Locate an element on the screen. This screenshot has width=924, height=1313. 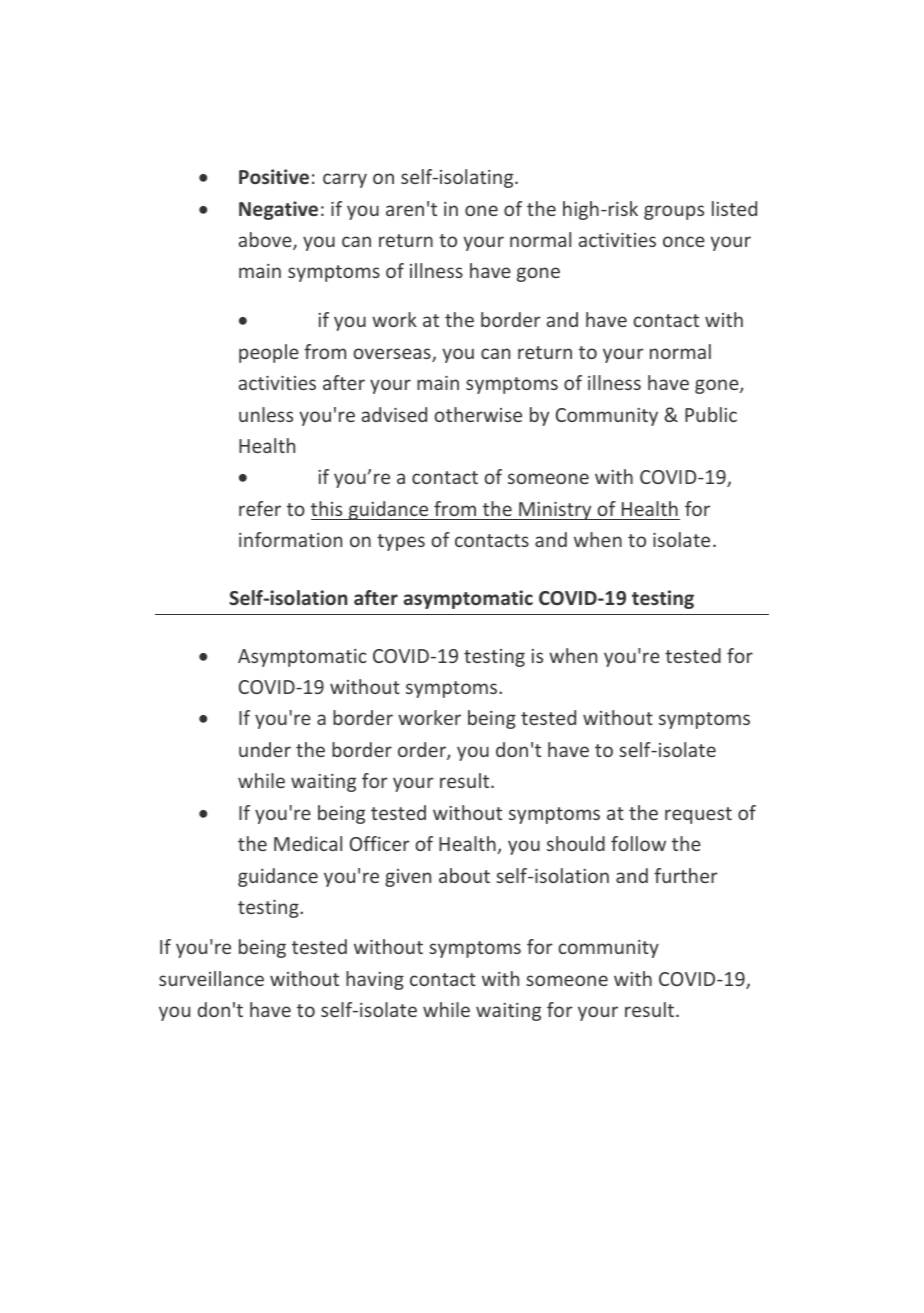
groups is located at coordinates (674, 212).
